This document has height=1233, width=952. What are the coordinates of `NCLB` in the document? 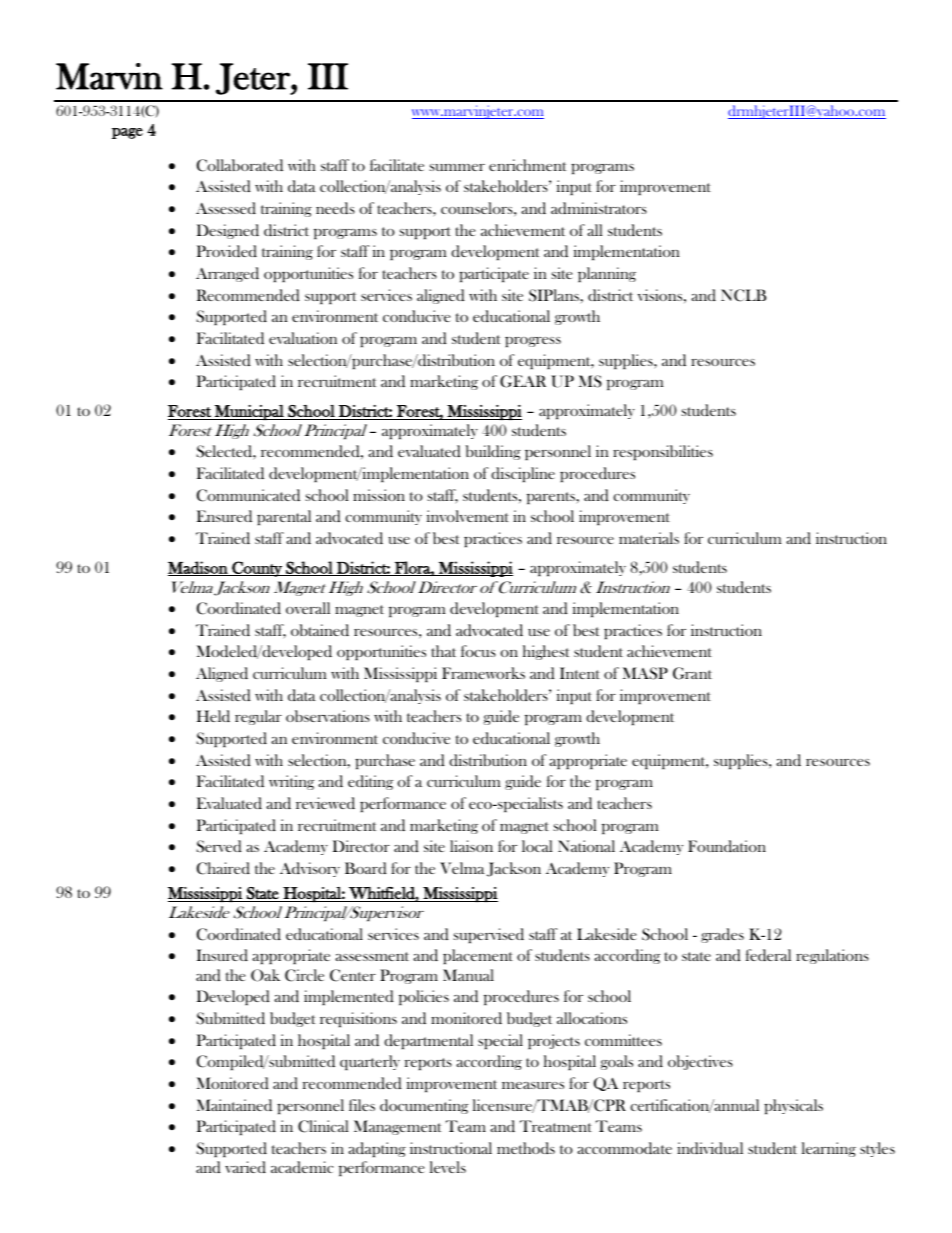 It's located at (743, 295).
